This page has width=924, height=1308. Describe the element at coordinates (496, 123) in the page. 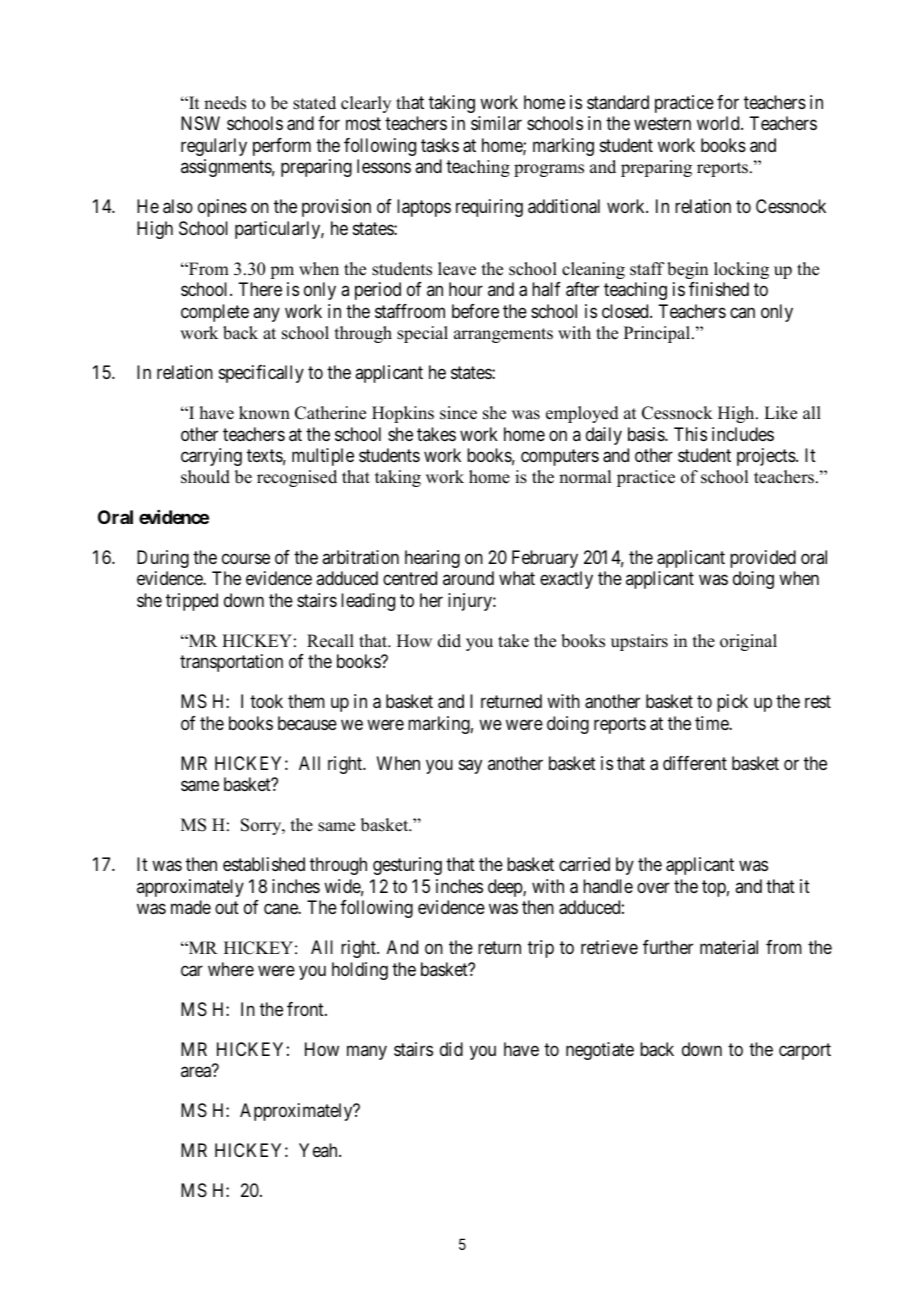

I see `similar` at that location.
